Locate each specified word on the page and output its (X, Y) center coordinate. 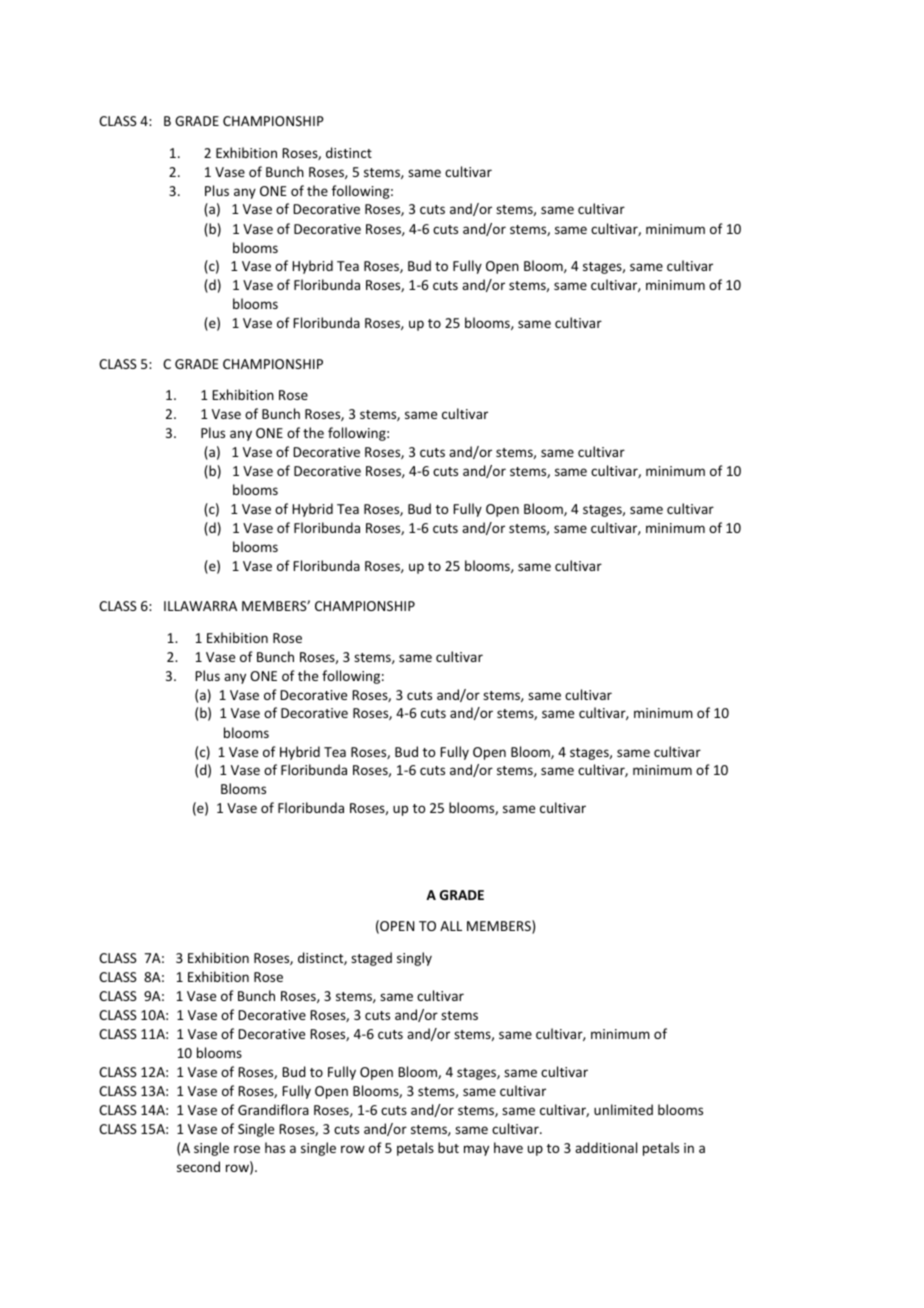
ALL (451, 926)
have (508, 1147)
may (476, 1150)
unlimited (623, 1109)
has (275, 1147)
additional (606, 1147)
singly (414, 959)
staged (371, 959)
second (198, 1166)
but (448, 1147)
